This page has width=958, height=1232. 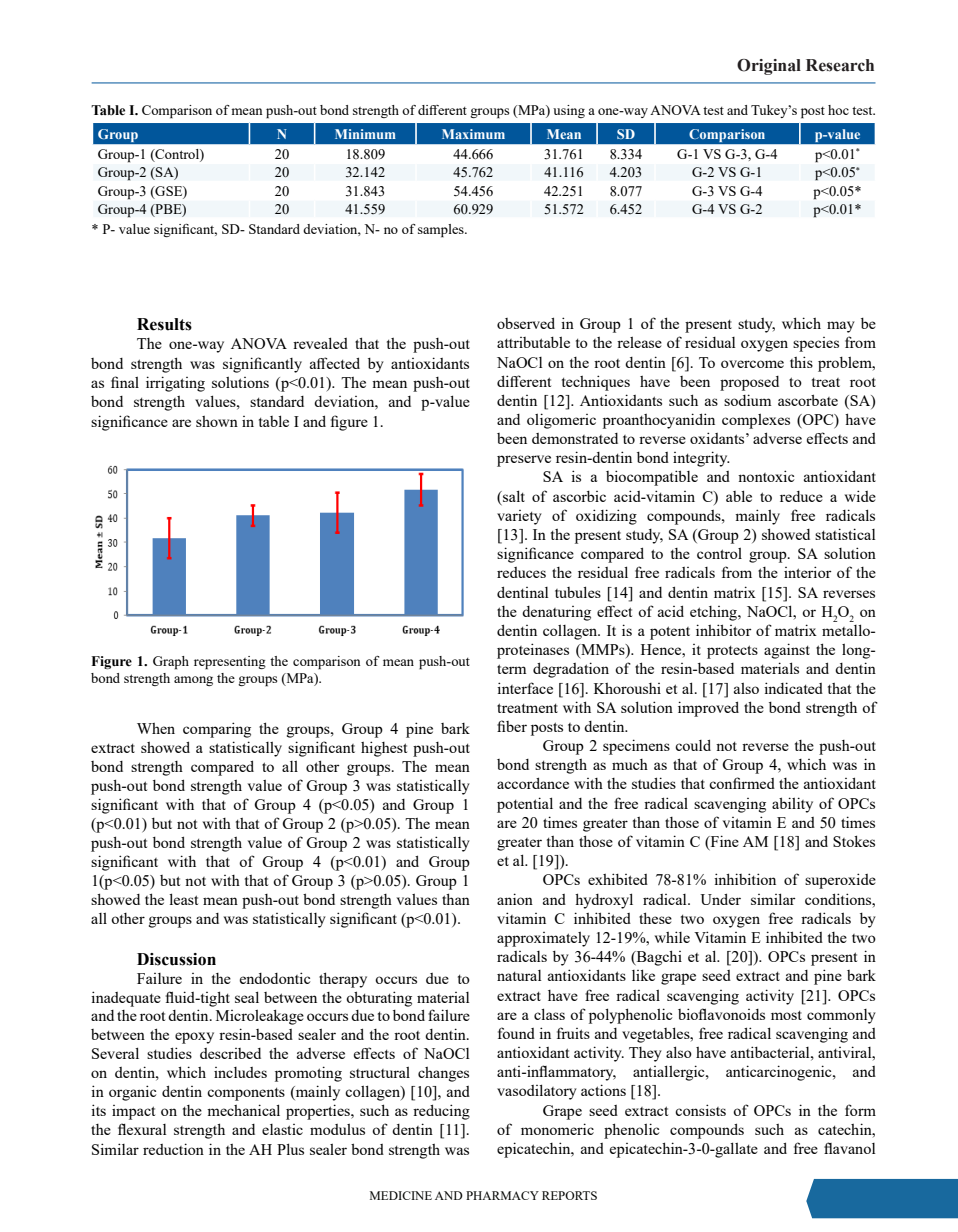 I want to click on Maximum, so click(x=473, y=134).
